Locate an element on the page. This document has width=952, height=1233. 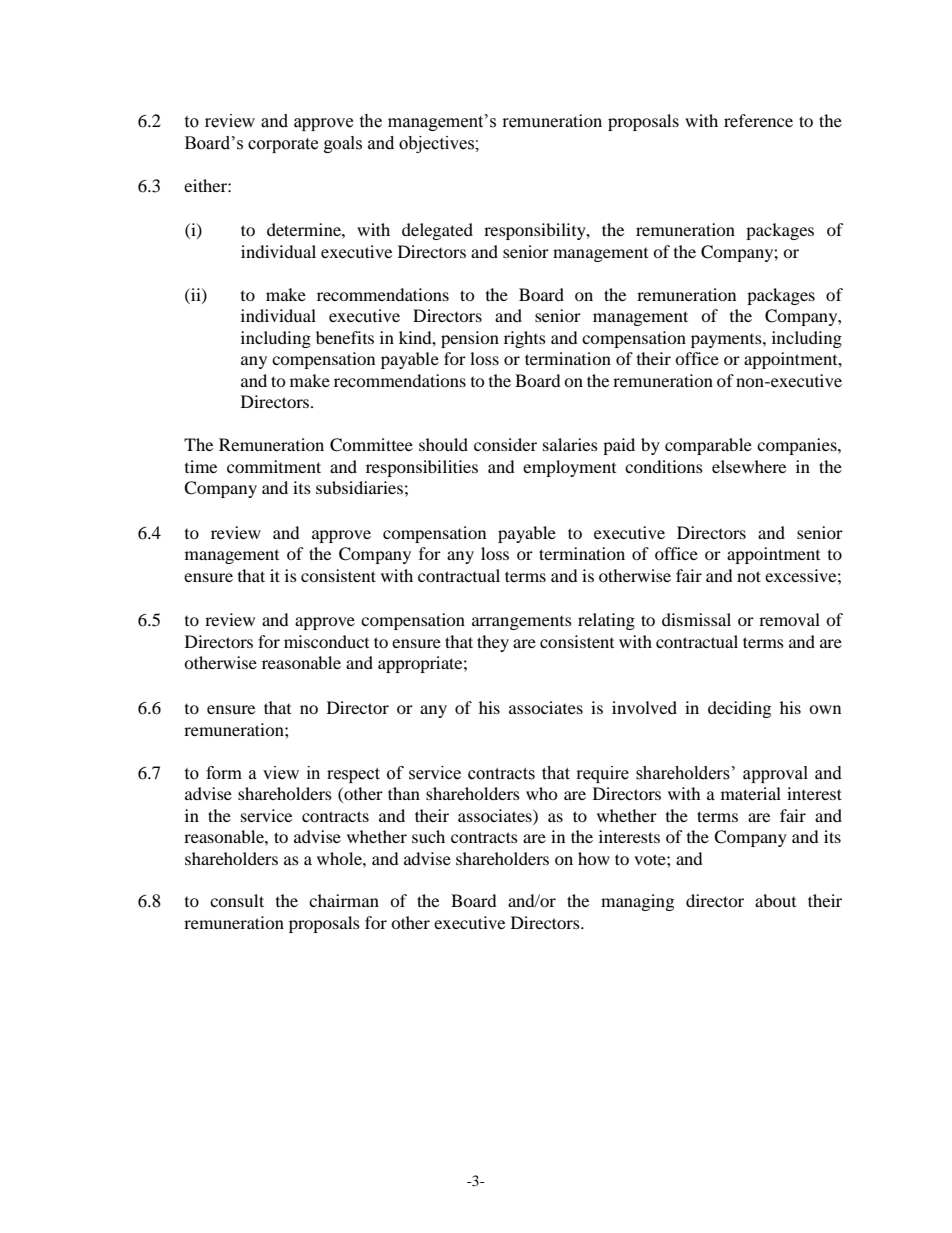
consult is located at coordinates (237, 900).
